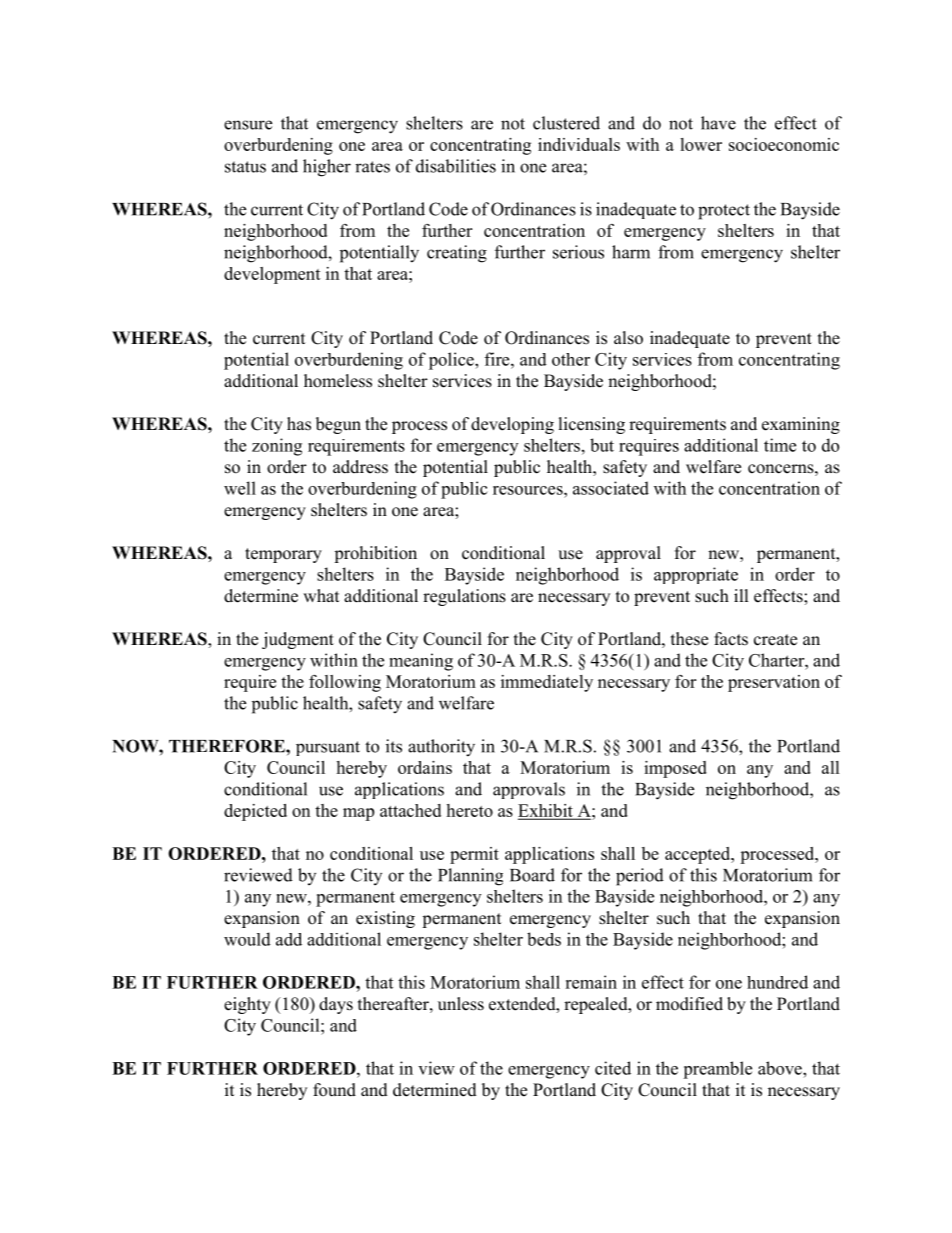 The height and width of the screenshot is (1233, 952). What do you see at coordinates (255, 812) in the screenshot?
I see `depicted` at bounding box center [255, 812].
